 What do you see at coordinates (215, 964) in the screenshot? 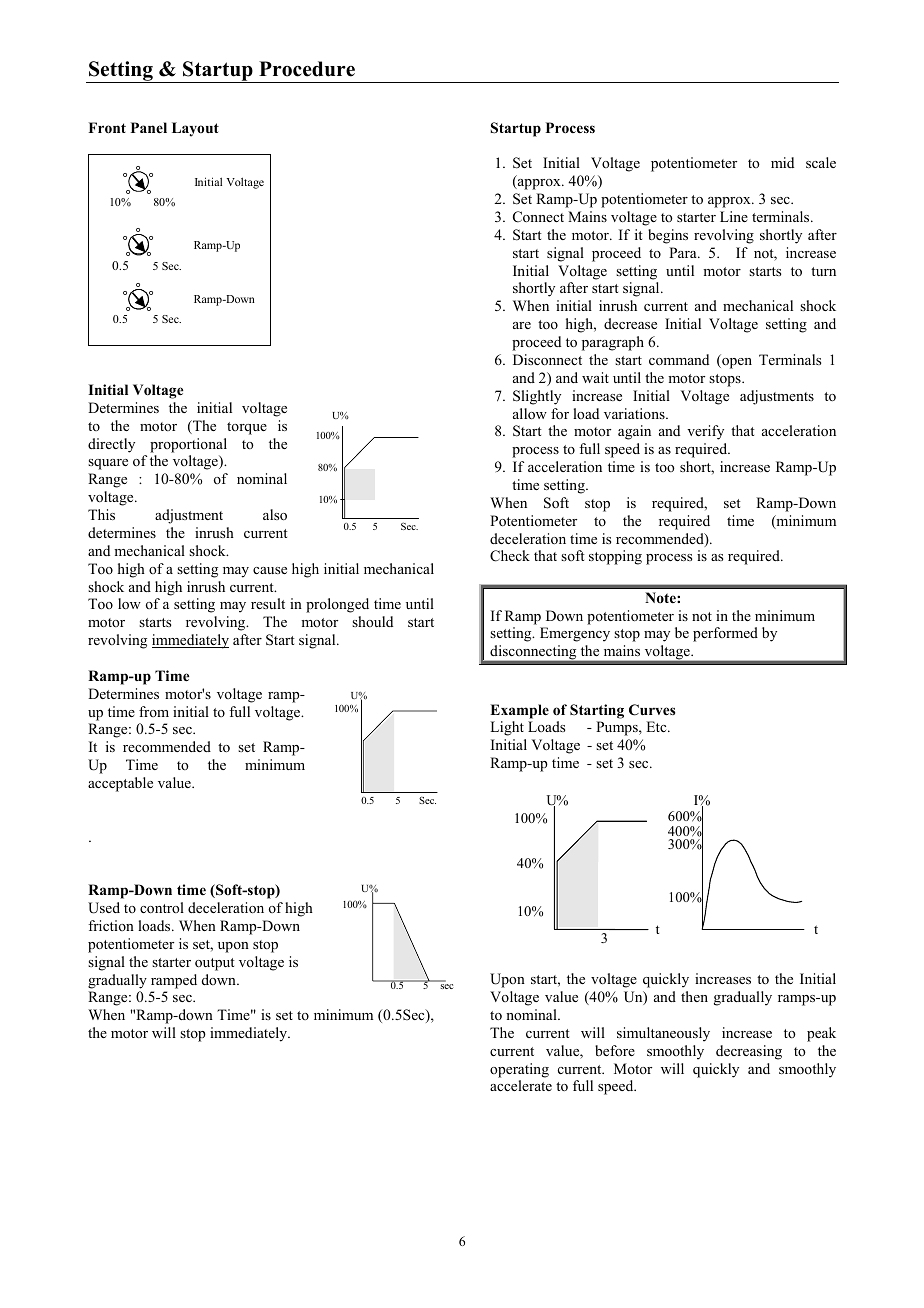
I see `output` at bounding box center [215, 964].
